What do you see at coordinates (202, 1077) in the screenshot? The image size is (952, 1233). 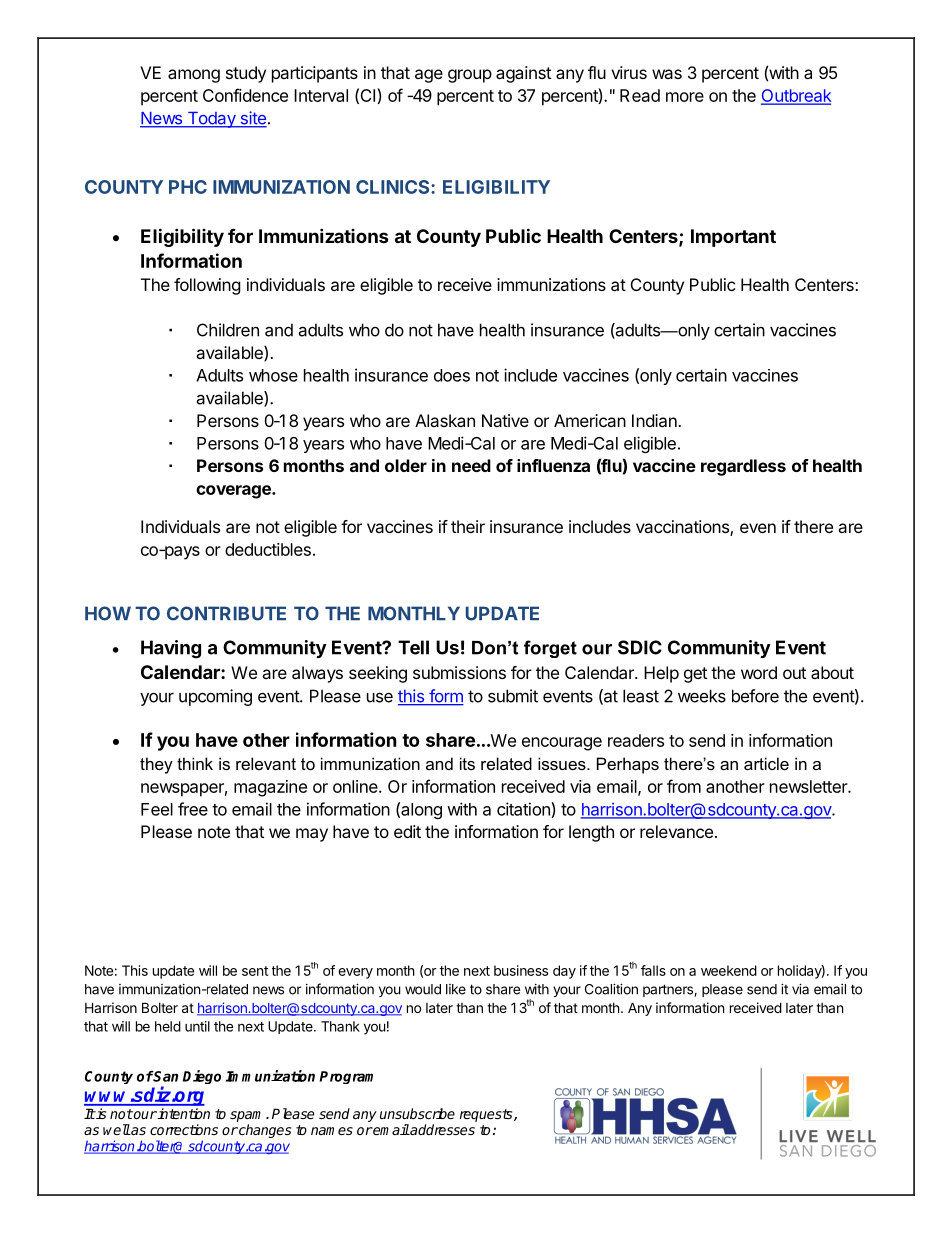 I see `Diego` at bounding box center [202, 1077].
